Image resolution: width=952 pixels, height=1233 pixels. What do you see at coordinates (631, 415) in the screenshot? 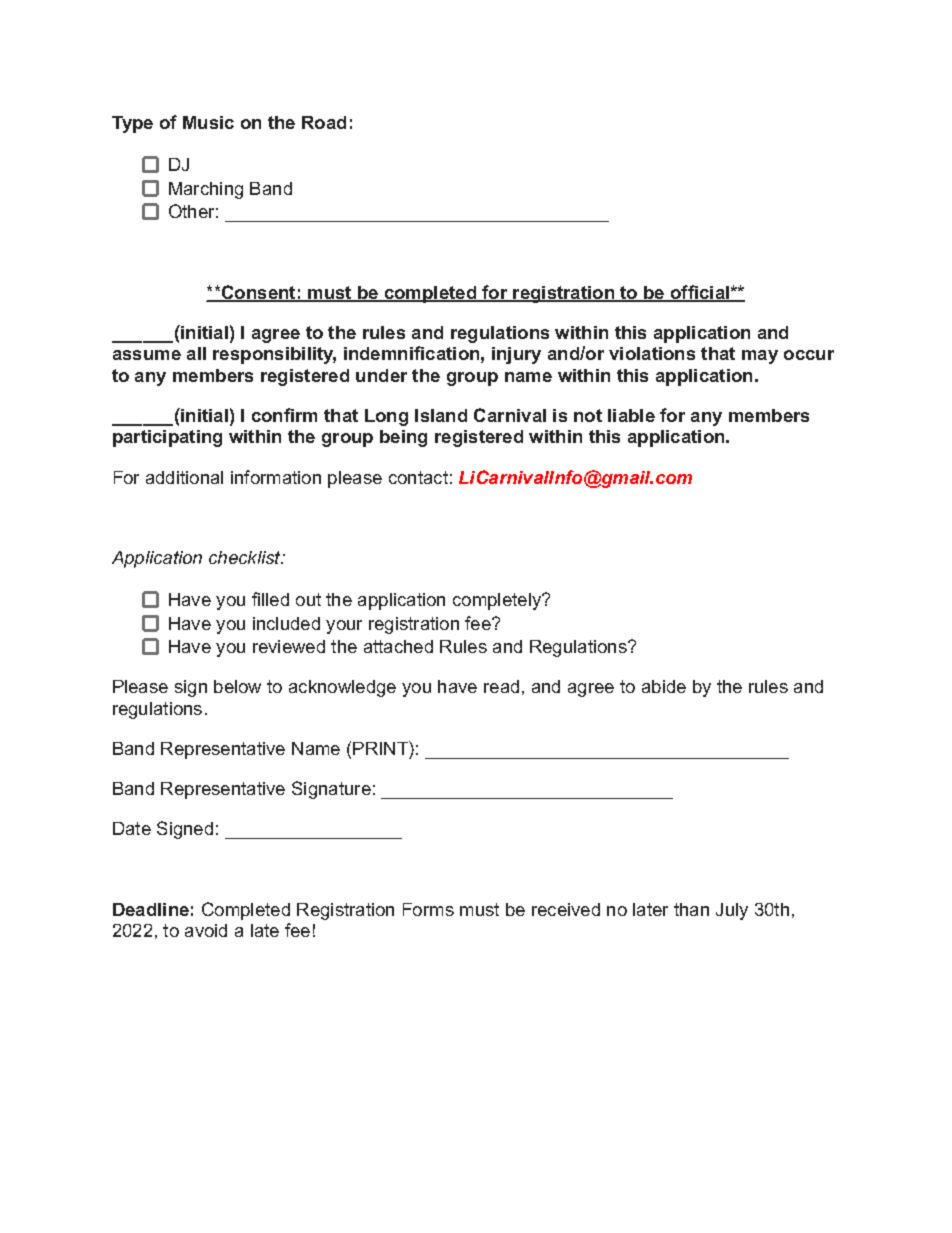
I see `liable` at bounding box center [631, 415].
